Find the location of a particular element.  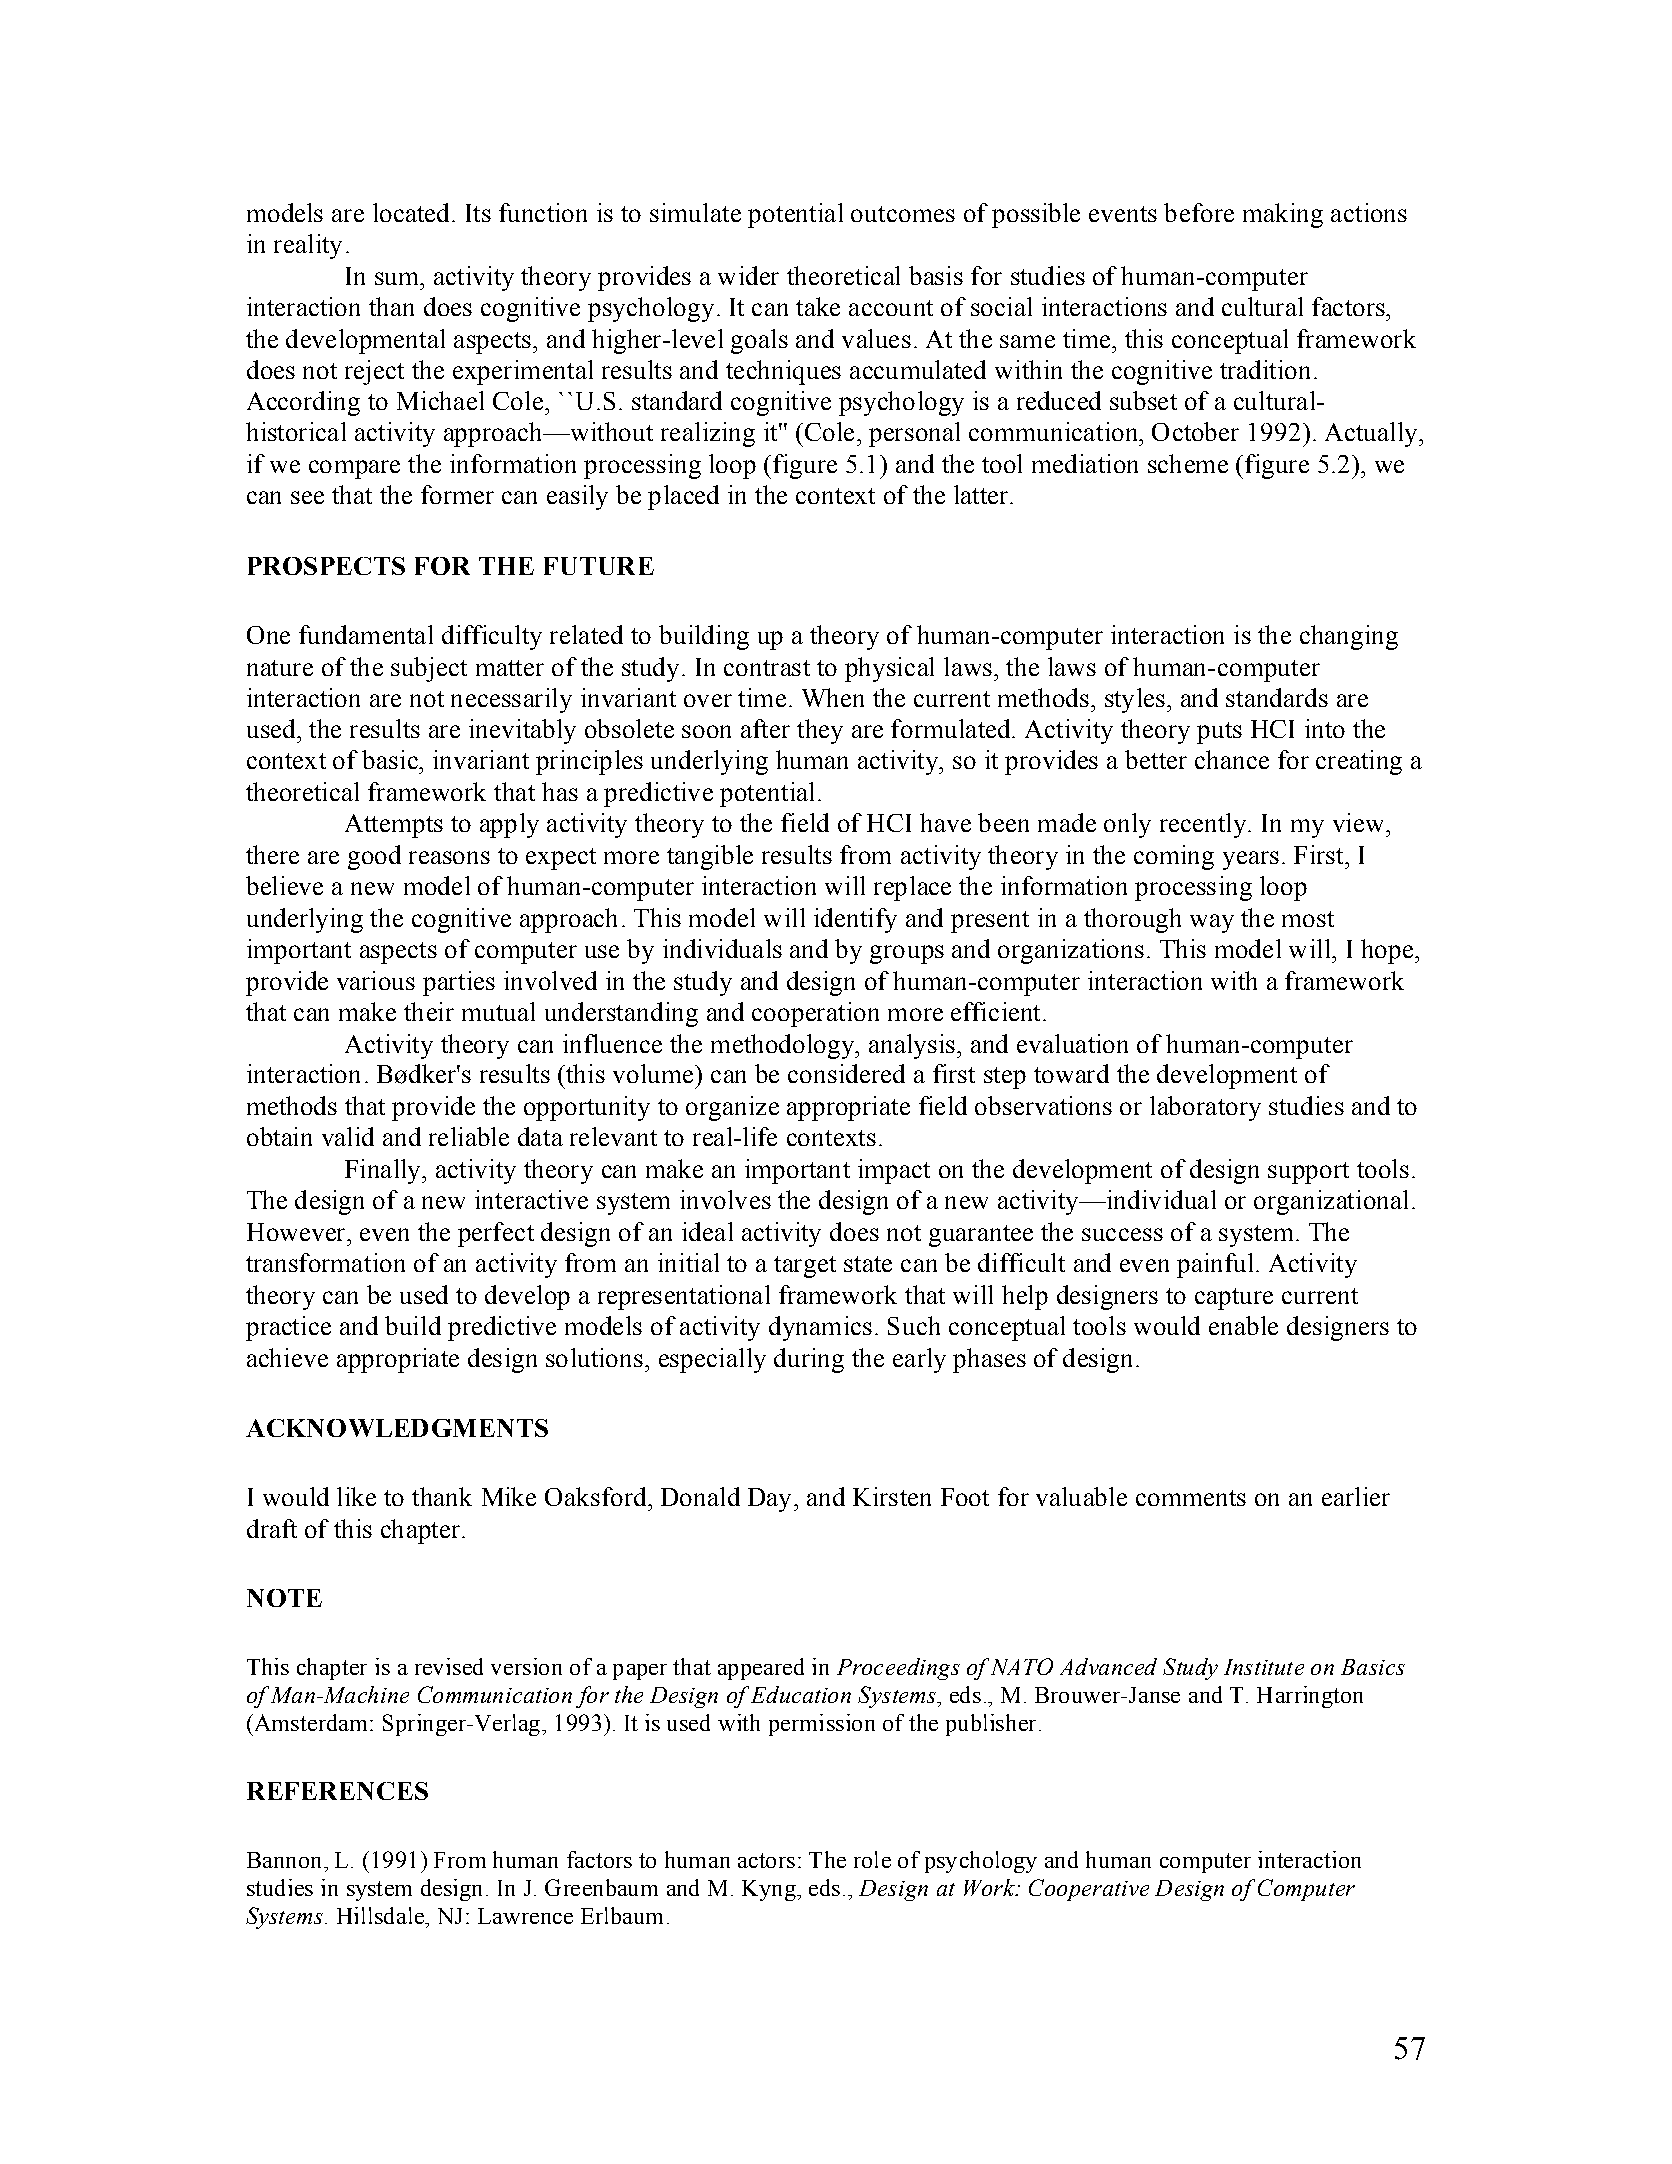

take is located at coordinates (818, 306).
